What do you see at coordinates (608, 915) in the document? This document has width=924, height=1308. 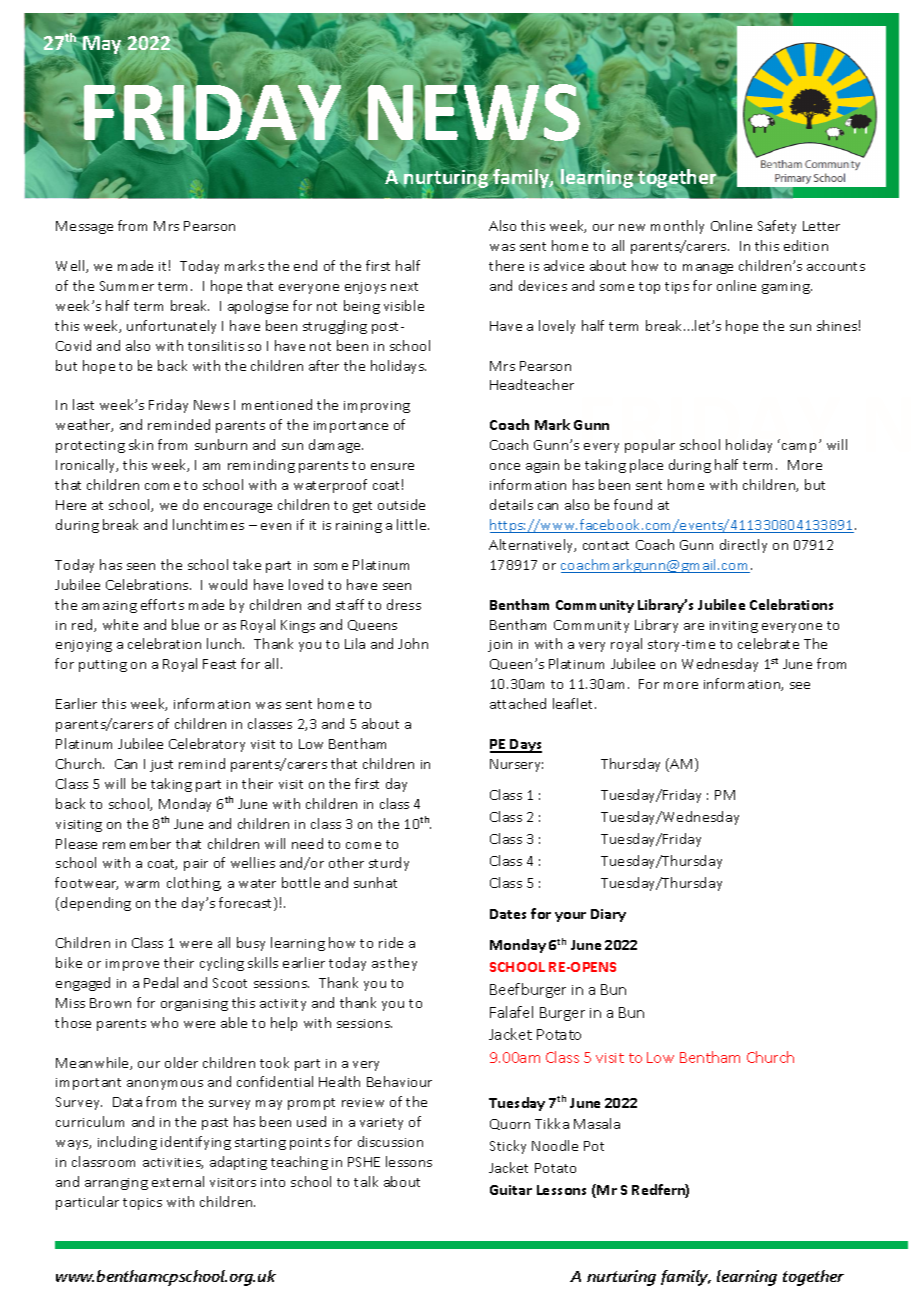 I see `Diary` at bounding box center [608, 915].
